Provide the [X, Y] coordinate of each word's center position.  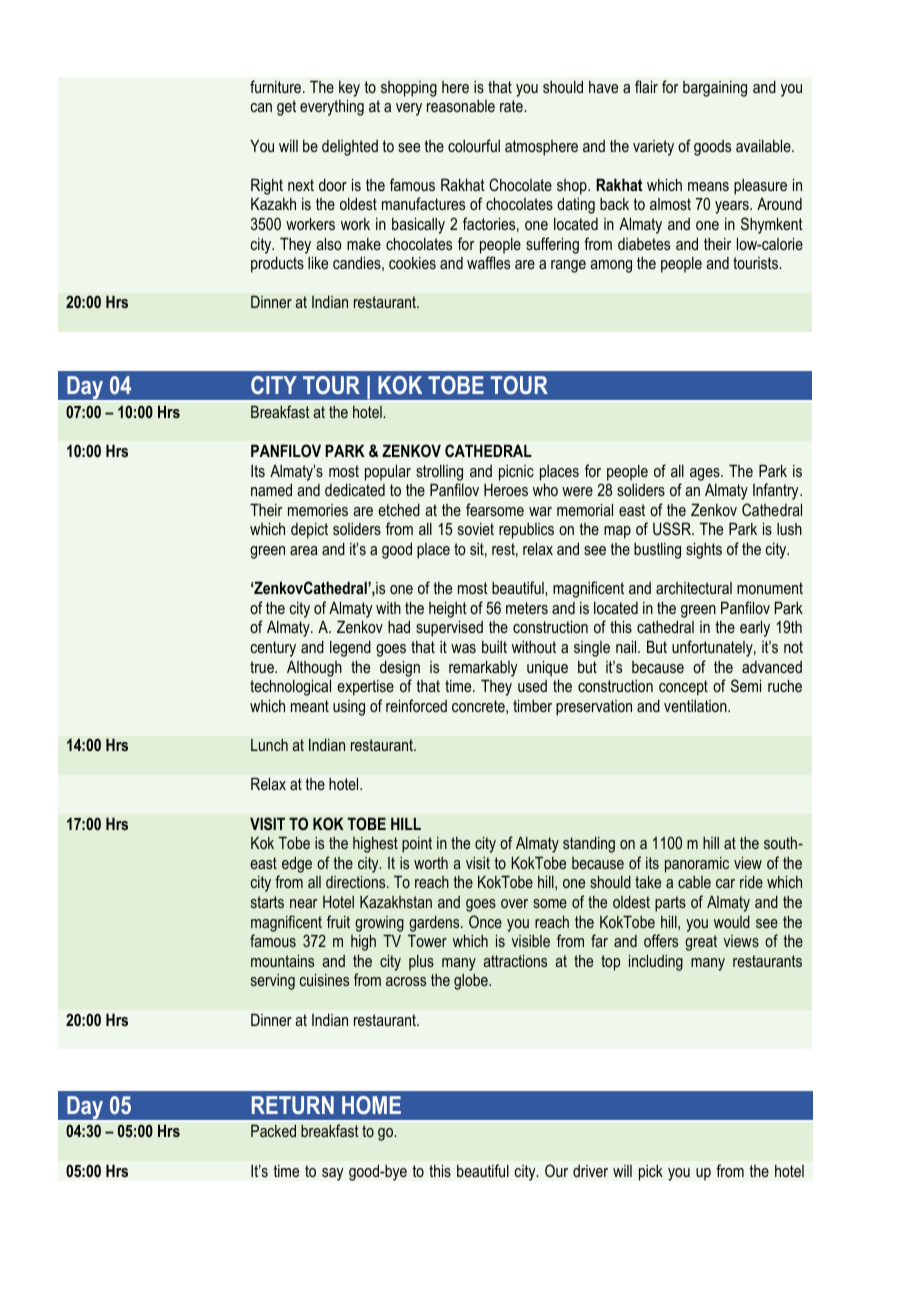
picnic [516, 473]
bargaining [715, 89]
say [333, 1174]
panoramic [697, 865]
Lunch [269, 745]
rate [512, 106]
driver [590, 1171]
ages [706, 474]
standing [589, 844]
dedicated [355, 489]
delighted [350, 148]
